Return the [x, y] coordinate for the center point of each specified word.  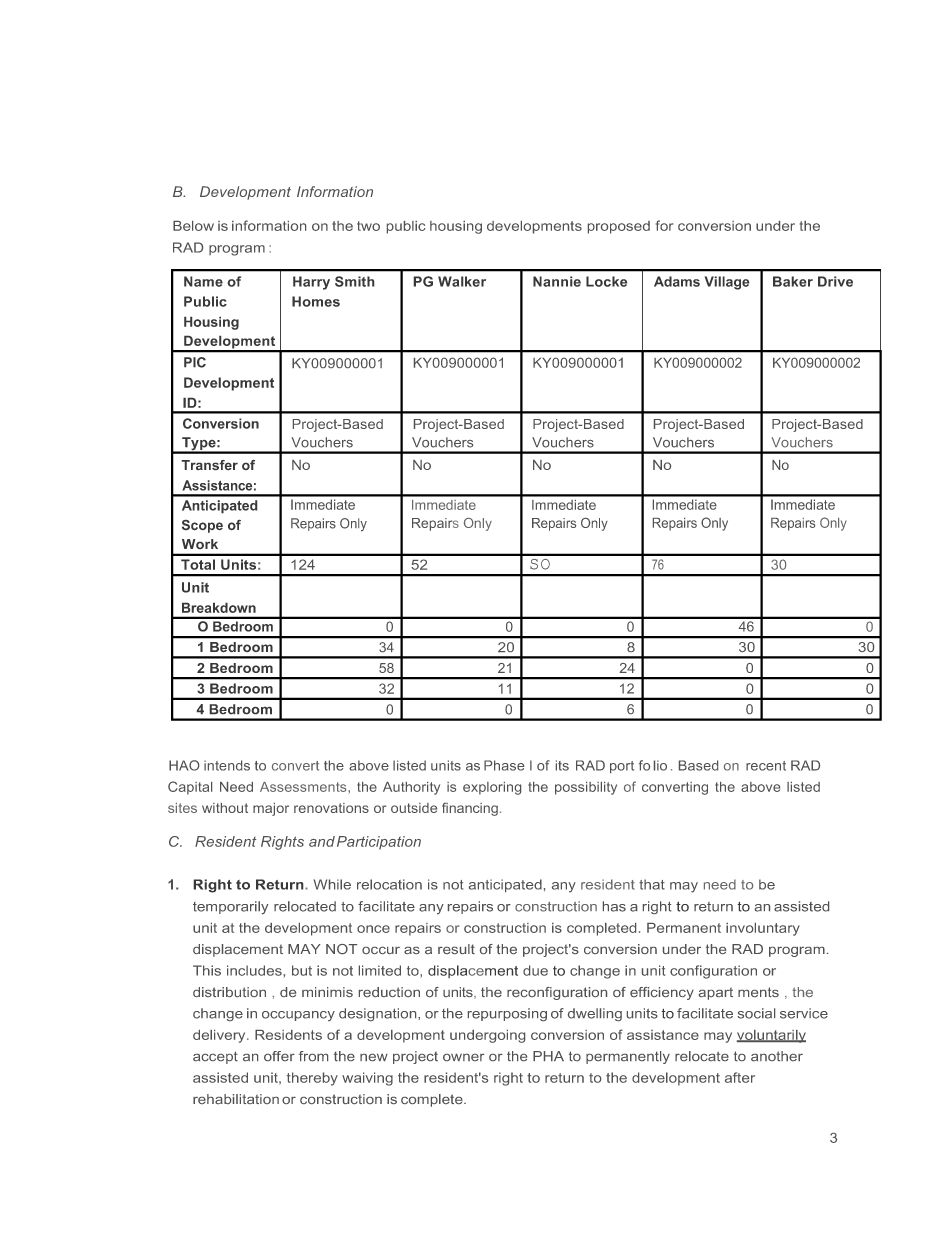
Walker [462, 281]
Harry [311, 283]
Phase [504, 765]
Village [727, 283]
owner [464, 1057]
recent [766, 766]
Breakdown [219, 607]
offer [279, 1056]
